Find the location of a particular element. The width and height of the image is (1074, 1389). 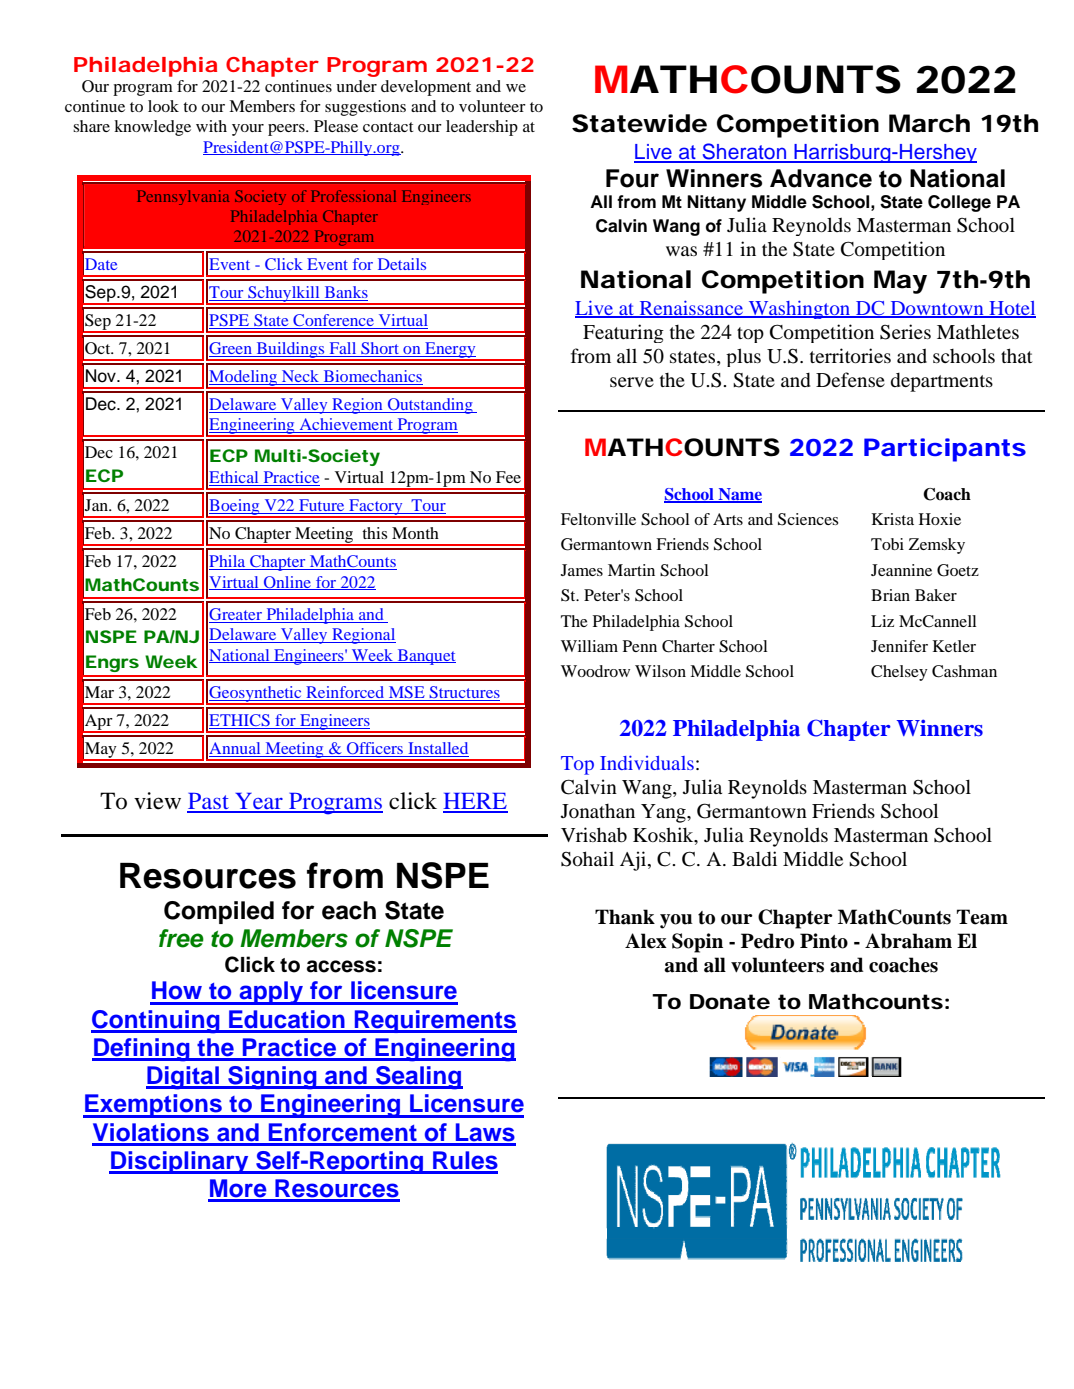

Past is located at coordinates (209, 802).
